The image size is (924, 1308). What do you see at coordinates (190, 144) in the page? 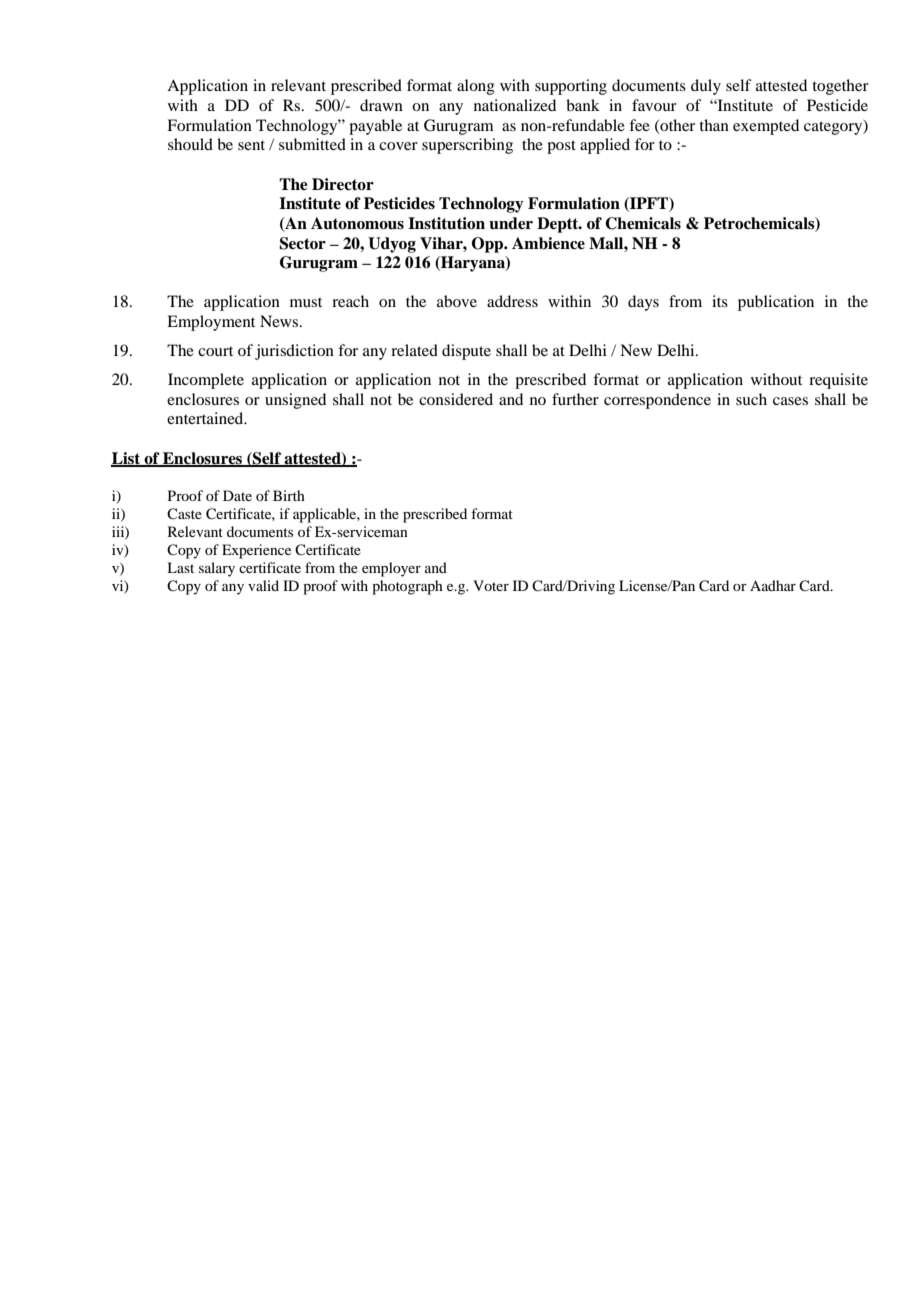
I see `should` at bounding box center [190, 144].
